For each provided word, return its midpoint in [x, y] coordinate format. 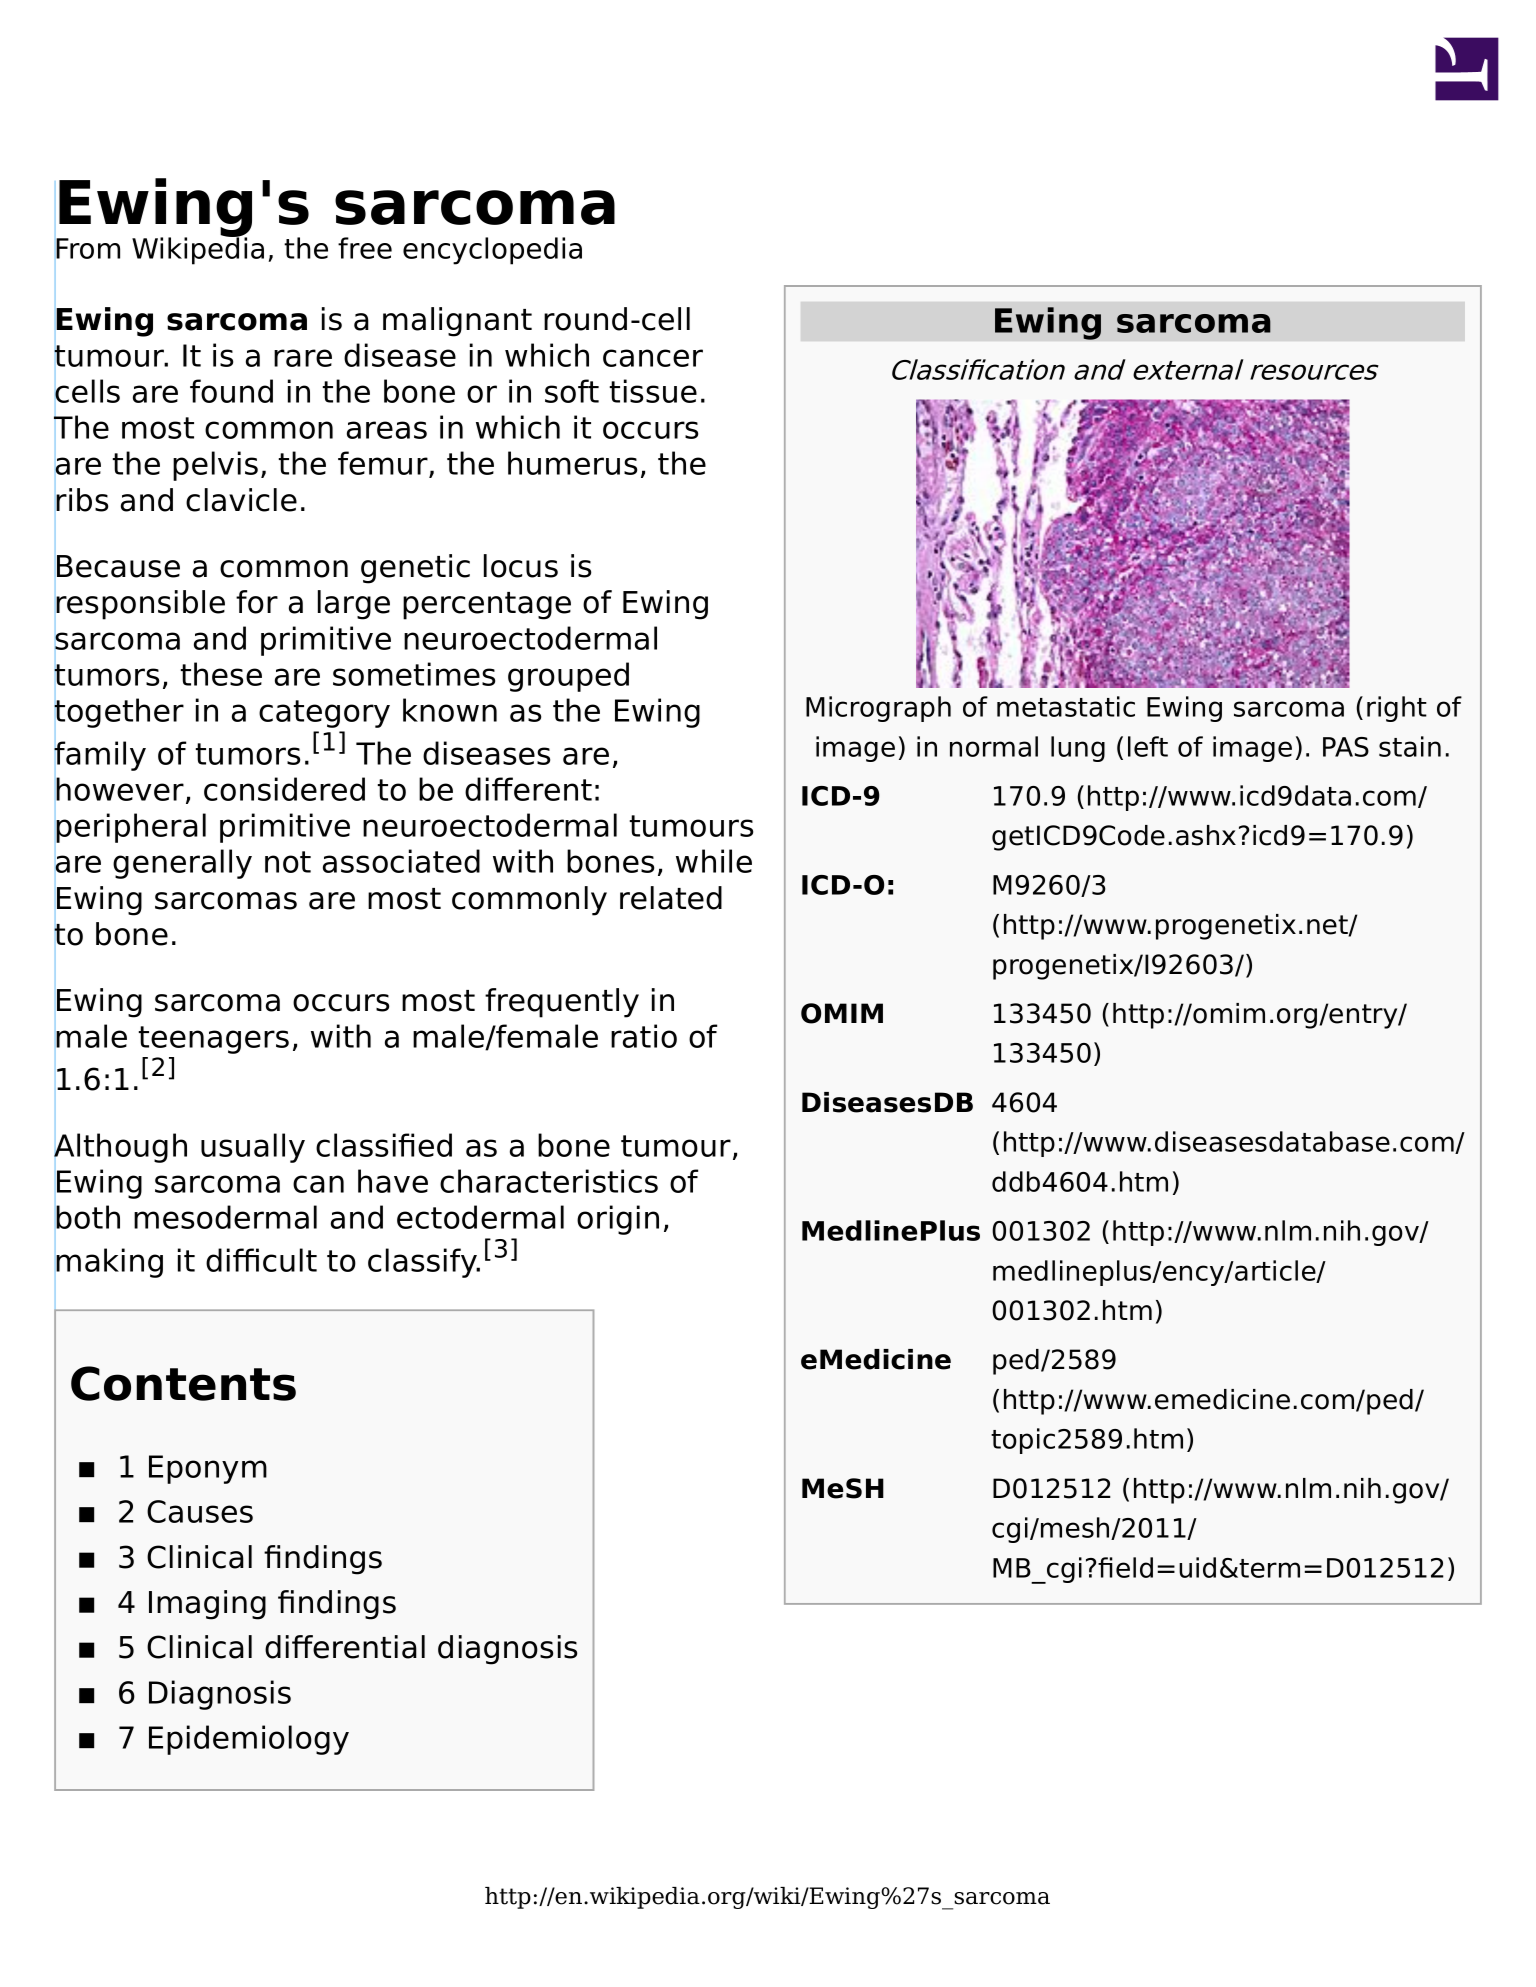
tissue [653, 391]
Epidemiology [249, 1740]
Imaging [207, 1605]
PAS [1346, 747]
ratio [644, 1036]
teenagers [213, 1040]
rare [303, 358]
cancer [653, 358]
